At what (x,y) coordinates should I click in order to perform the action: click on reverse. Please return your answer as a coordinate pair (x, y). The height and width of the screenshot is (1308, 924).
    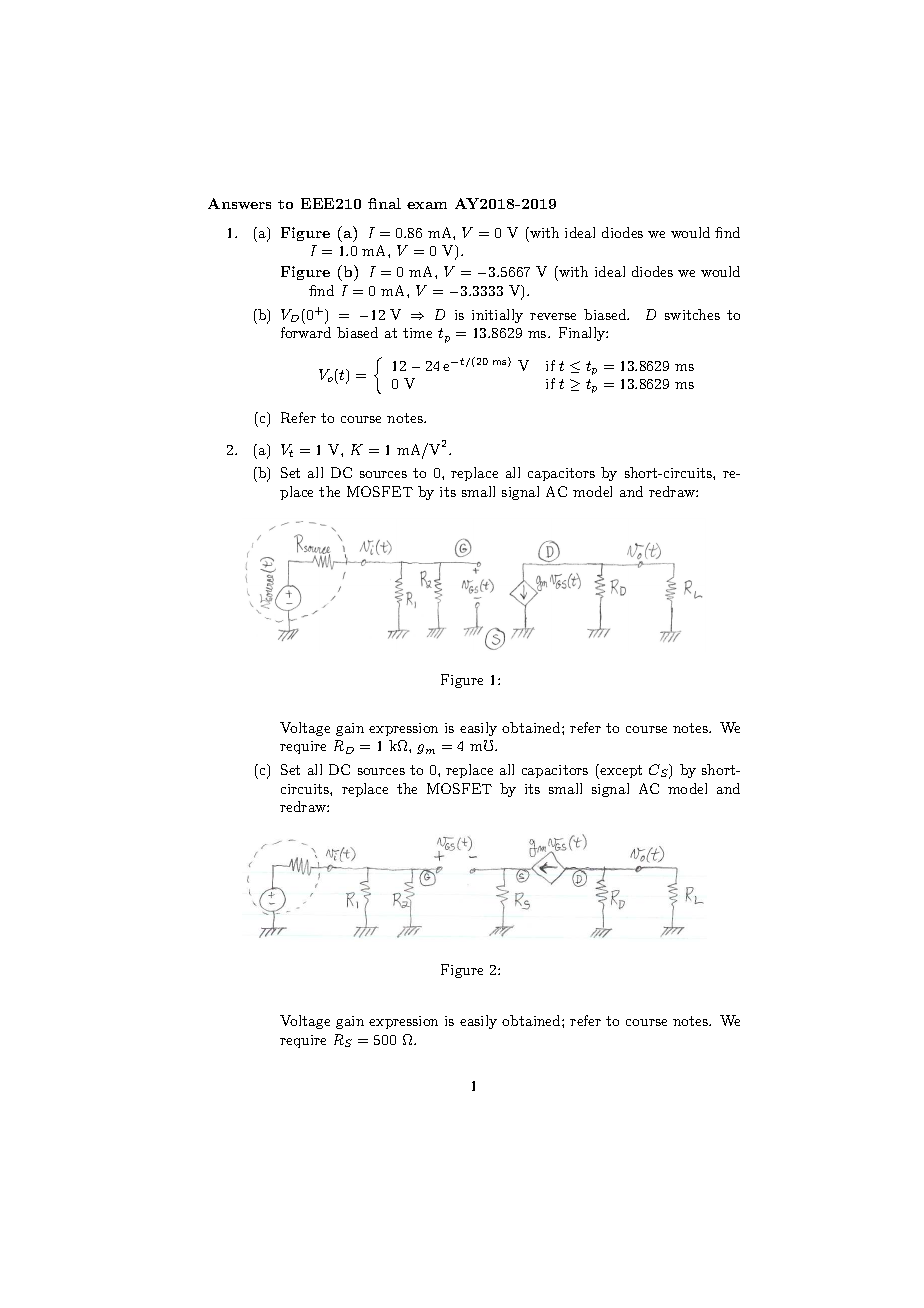
    Looking at the image, I should click on (553, 316).
